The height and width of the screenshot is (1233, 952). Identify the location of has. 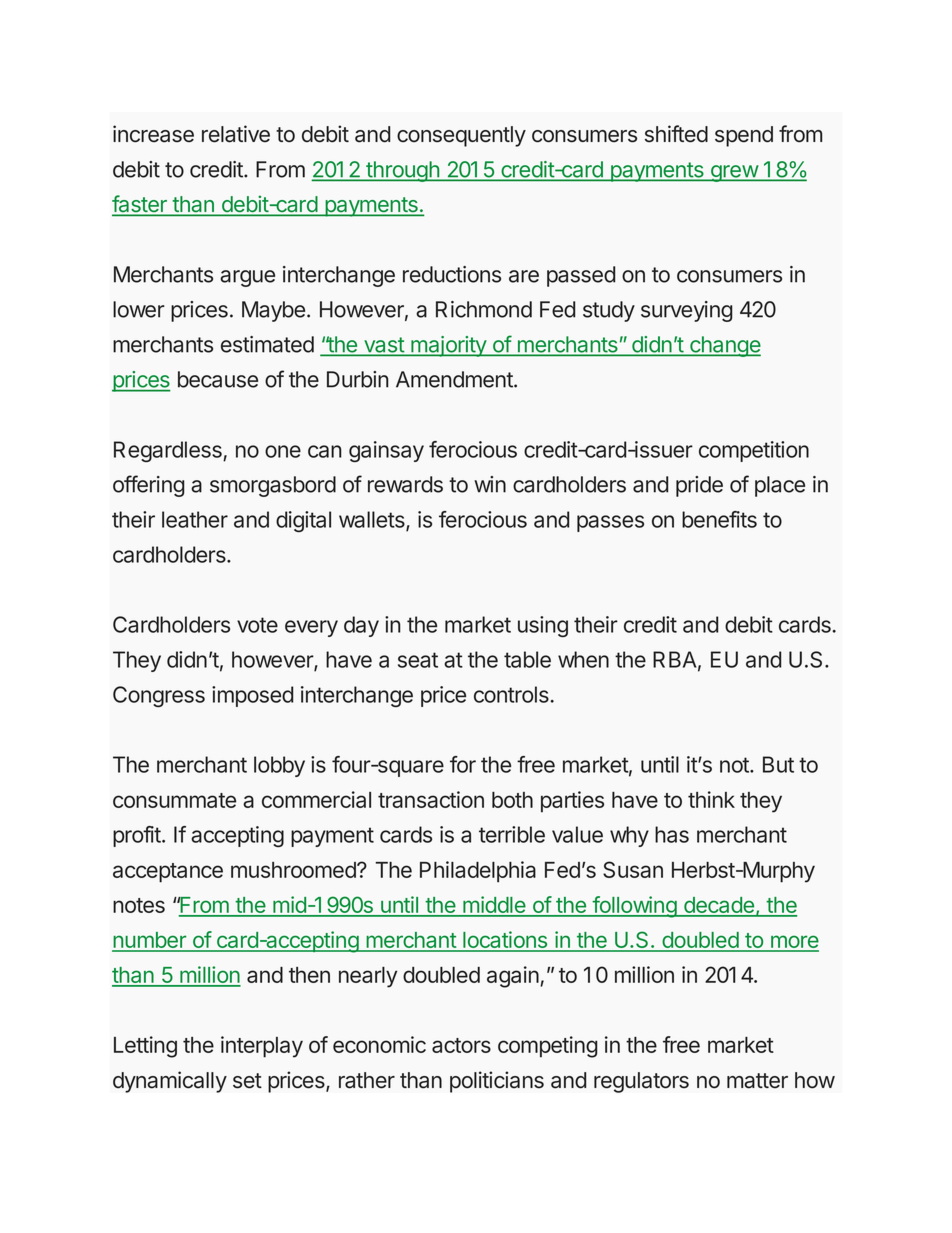
(672, 834).
